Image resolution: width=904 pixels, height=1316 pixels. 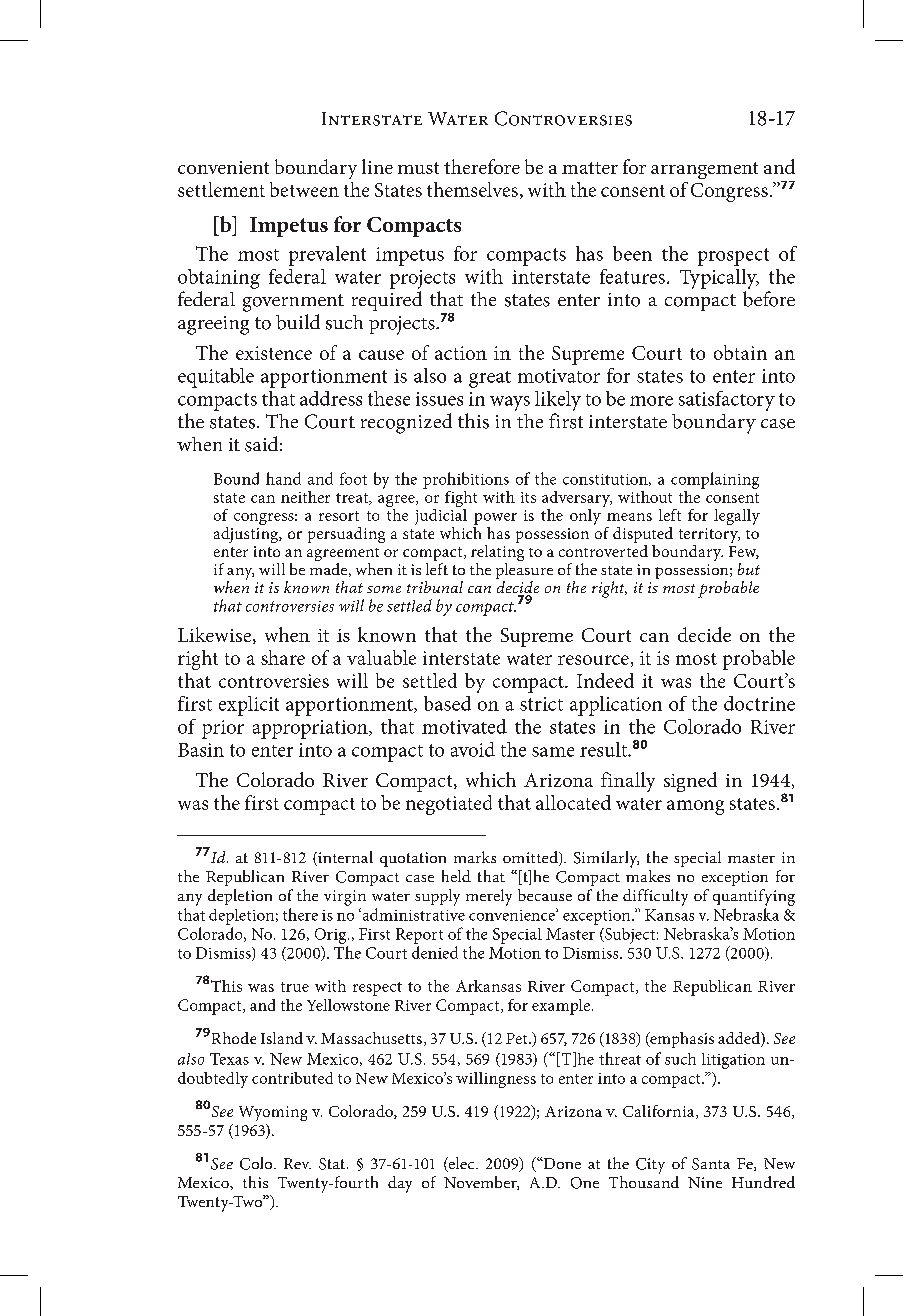 I want to click on day, so click(x=400, y=1184).
